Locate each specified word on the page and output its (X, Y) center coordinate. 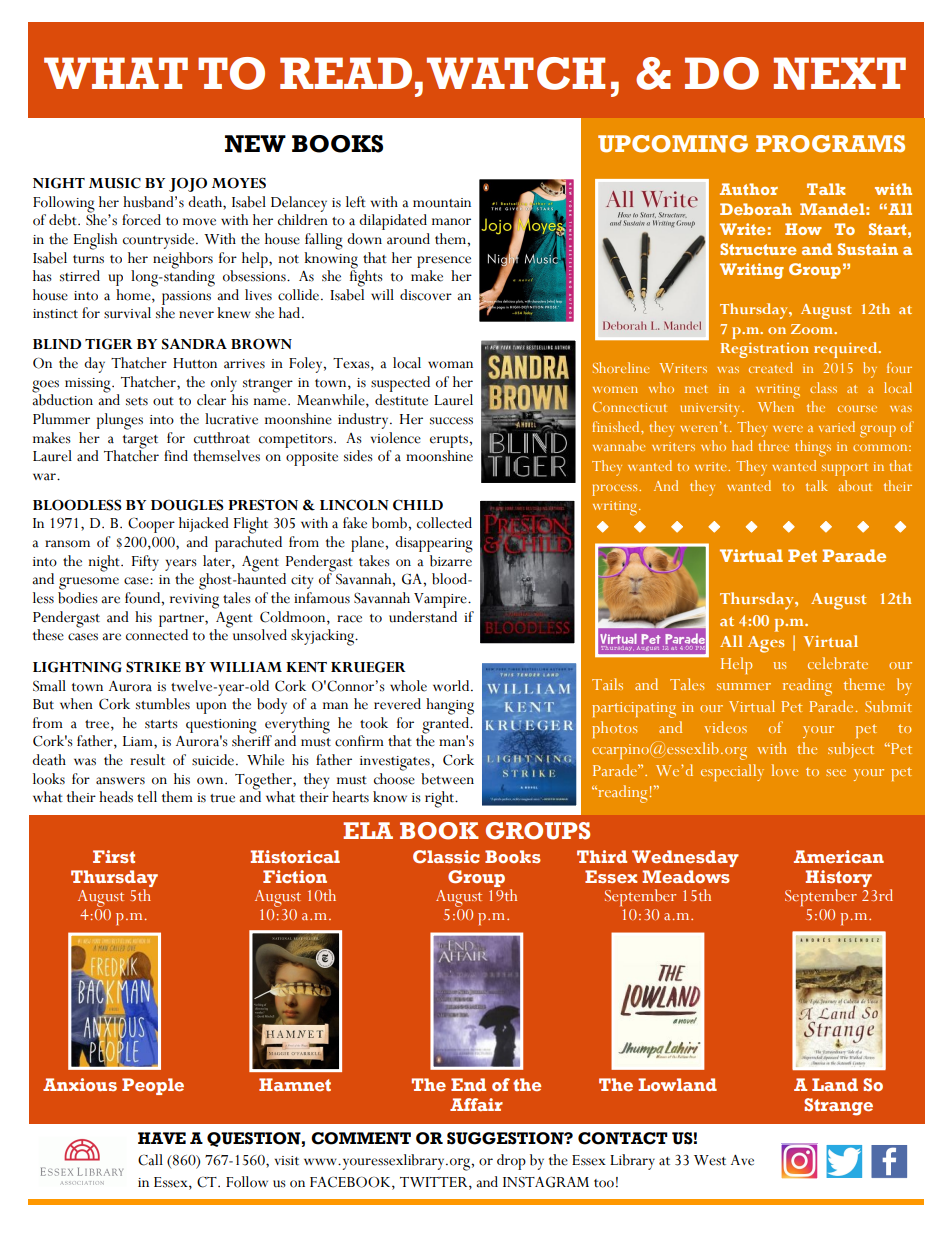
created (771, 367)
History (839, 878)
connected (157, 635)
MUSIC (115, 183)
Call (150, 1160)
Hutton (195, 363)
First (114, 856)
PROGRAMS (830, 144)
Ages (766, 644)
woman (450, 365)
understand (423, 617)
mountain (442, 203)
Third (602, 856)
